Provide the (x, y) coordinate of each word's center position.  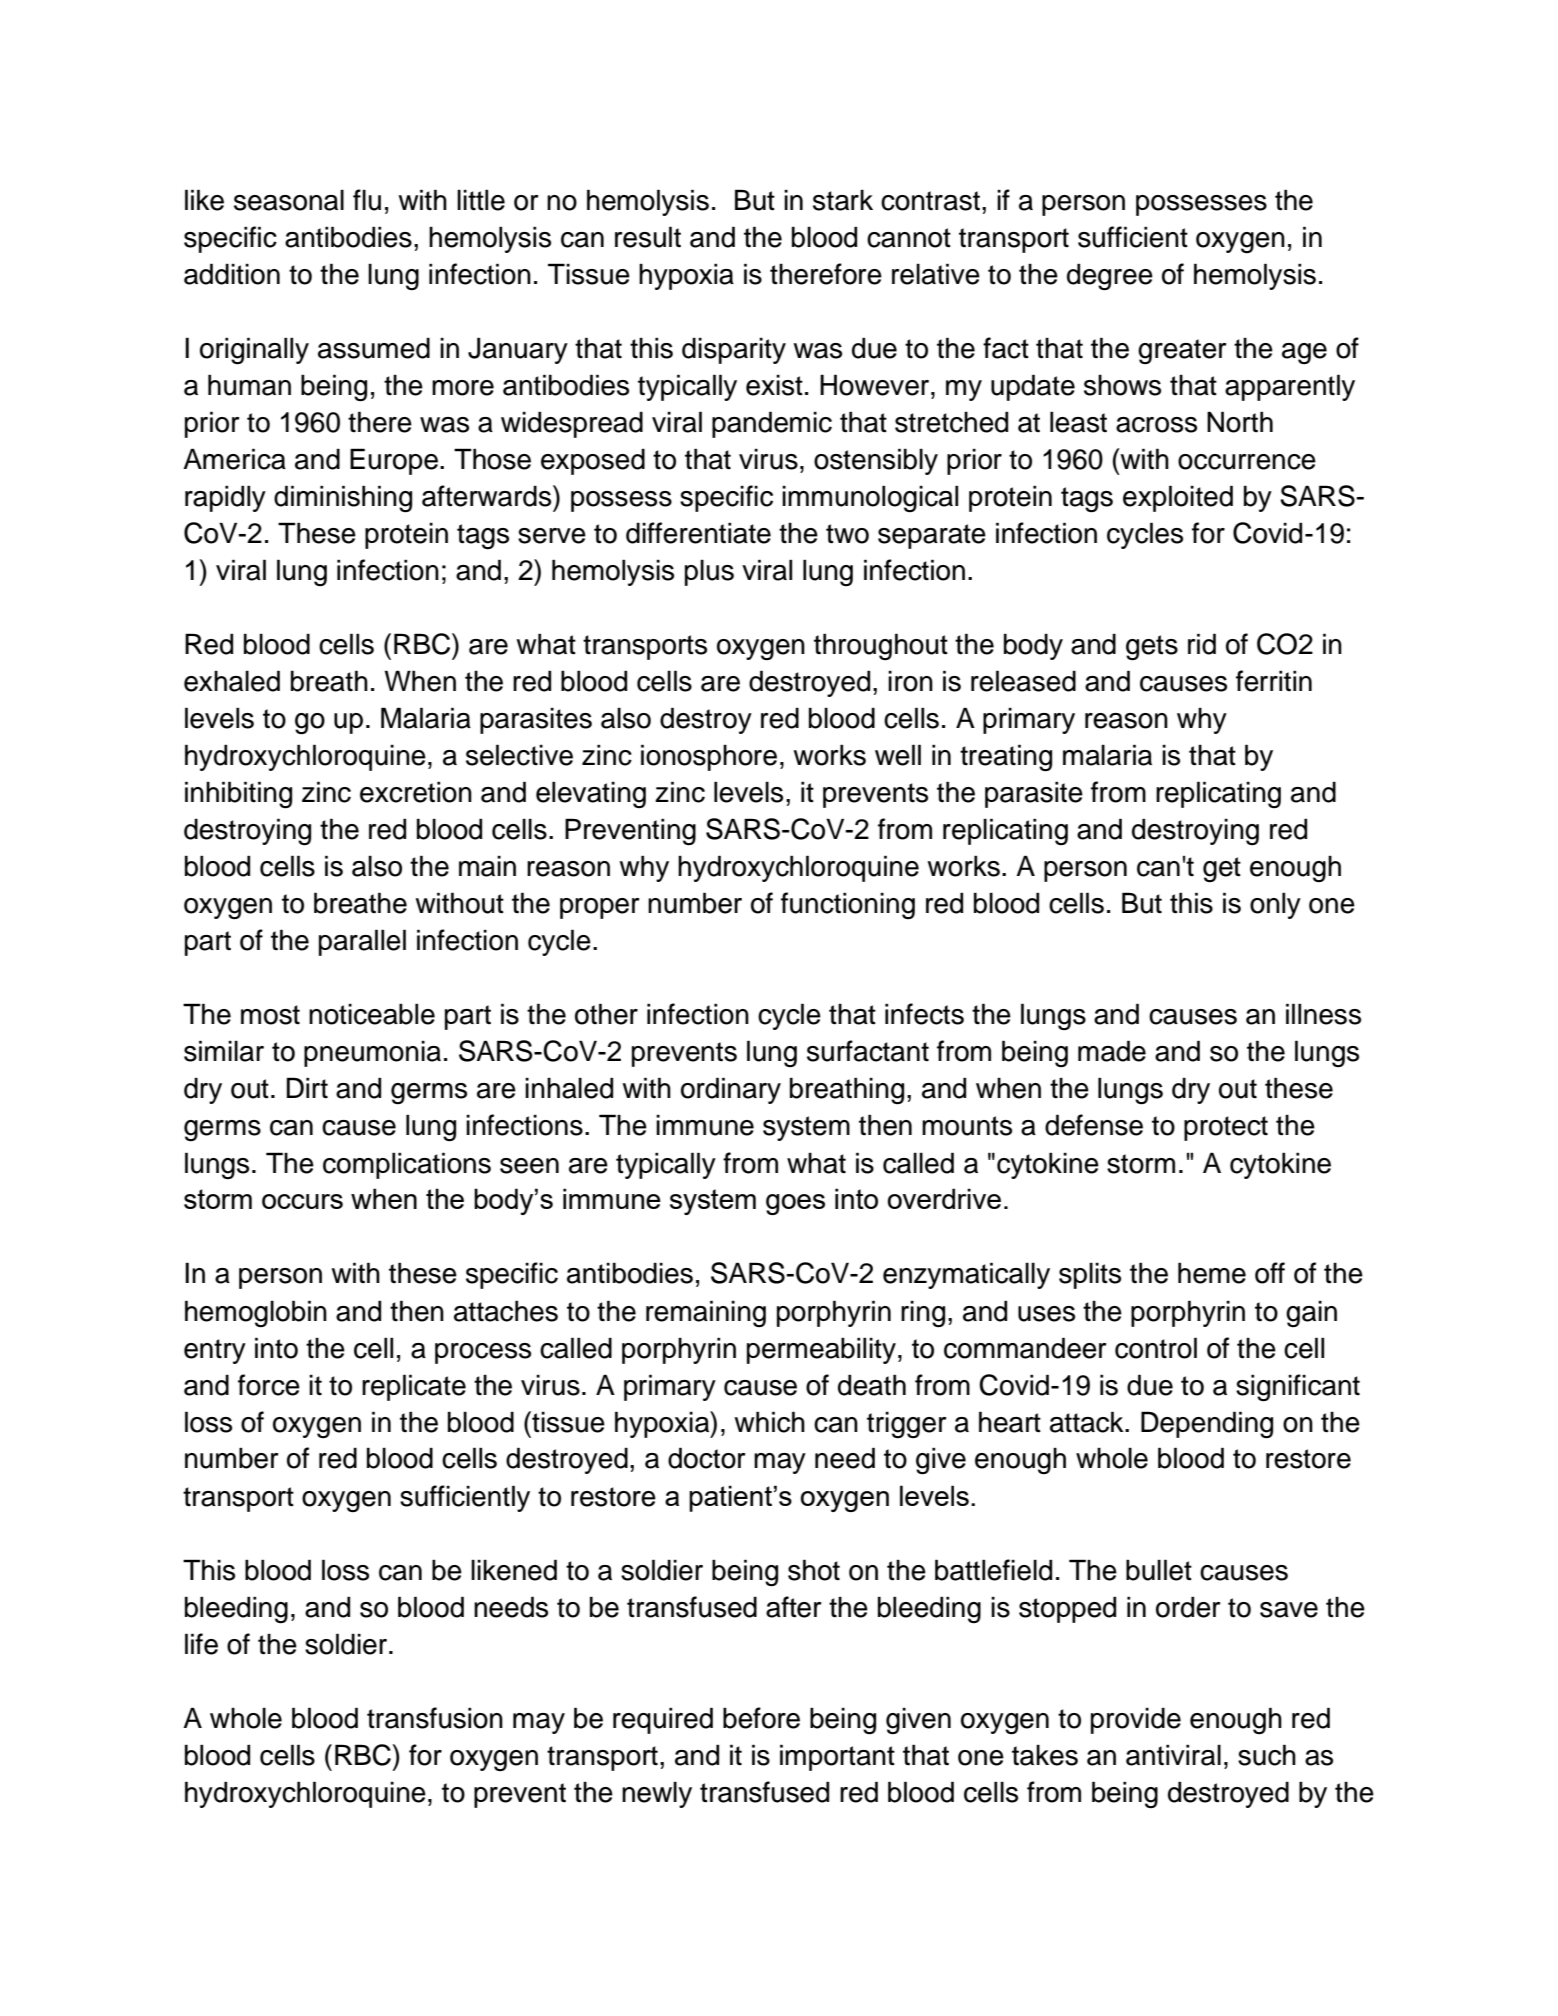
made (1112, 1051)
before (761, 1718)
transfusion (435, 1718)
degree (1110, 277)
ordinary (731, 1090)
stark (843, 200)
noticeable (372, 1014)
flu (367, 200)
